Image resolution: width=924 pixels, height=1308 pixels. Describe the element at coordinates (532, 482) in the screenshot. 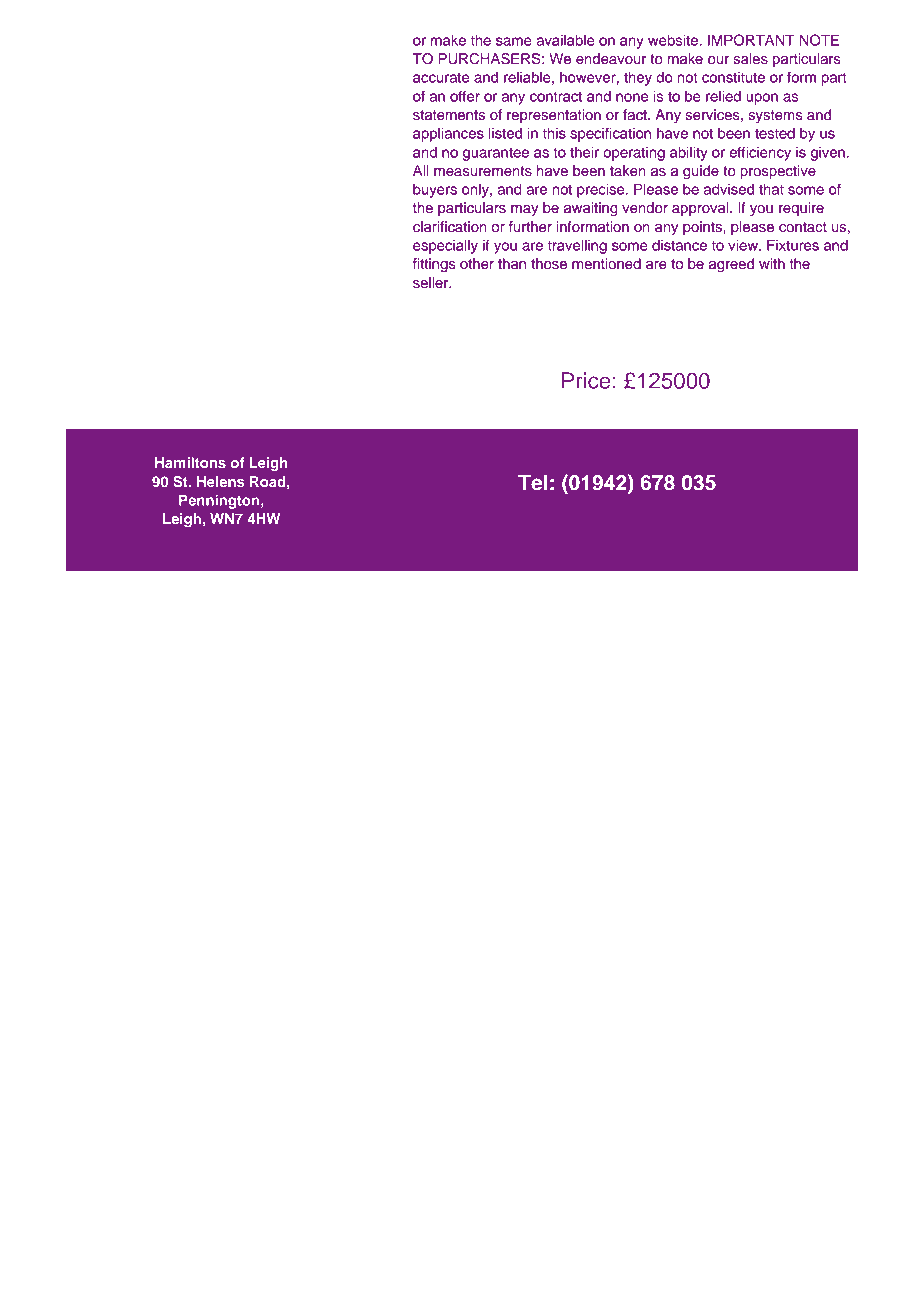

I see `Tel` at that location.
